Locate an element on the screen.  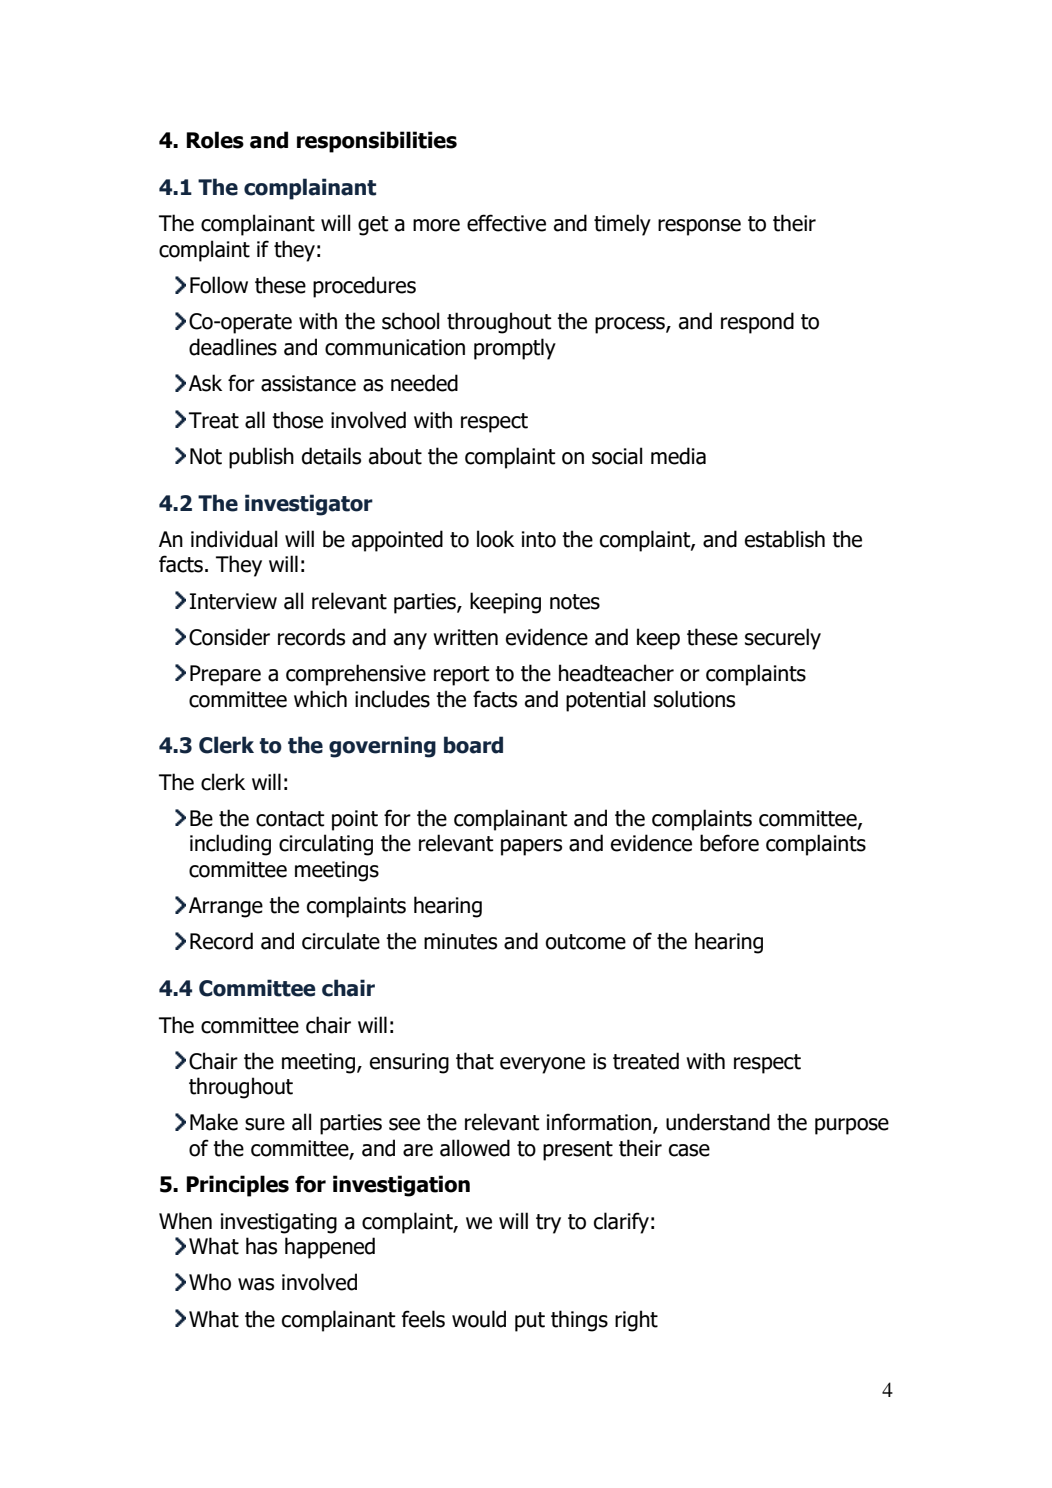
was is located at coordinates (256, 1284).
